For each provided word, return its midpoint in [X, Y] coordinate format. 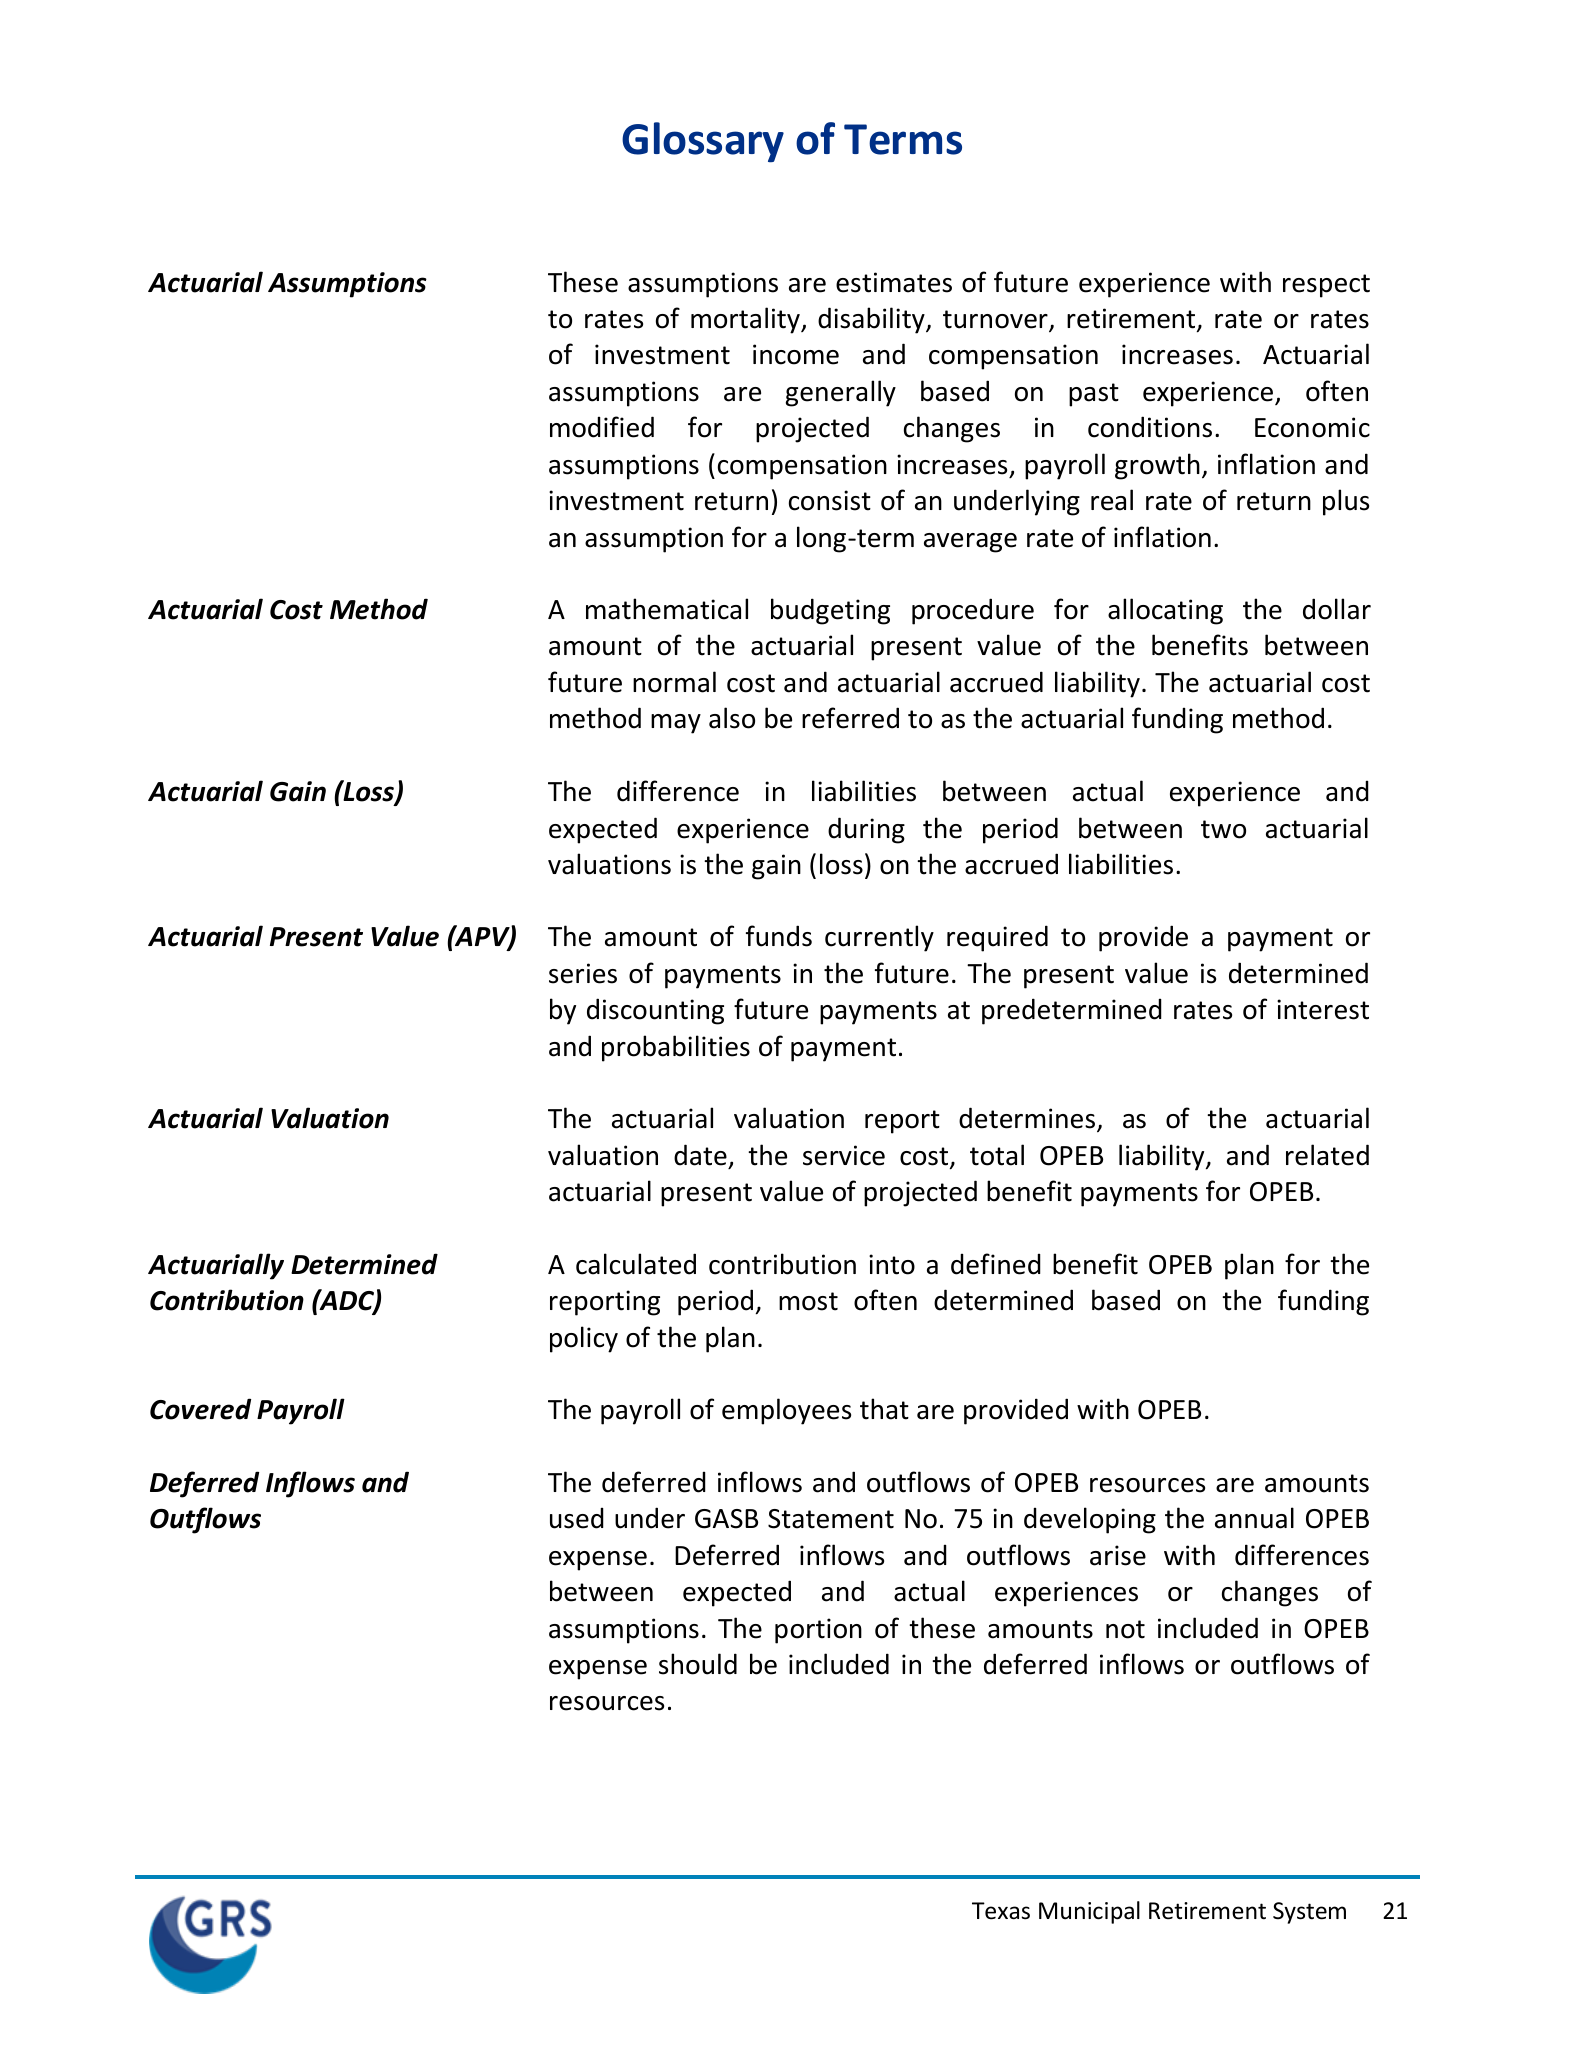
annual [1254, 1518]
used [577, 1518]
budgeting [830, 611]
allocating [1165, 611]
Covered [200, 1409]
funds [779, 936]
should [698, 1664]
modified [602, 427]
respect [1326, 286]
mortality [746, 320]
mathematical [667, 609]
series [583, 973]
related [1327, 1155]
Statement [831, 1519]
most [808, 1301]
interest [1323, 1009]
